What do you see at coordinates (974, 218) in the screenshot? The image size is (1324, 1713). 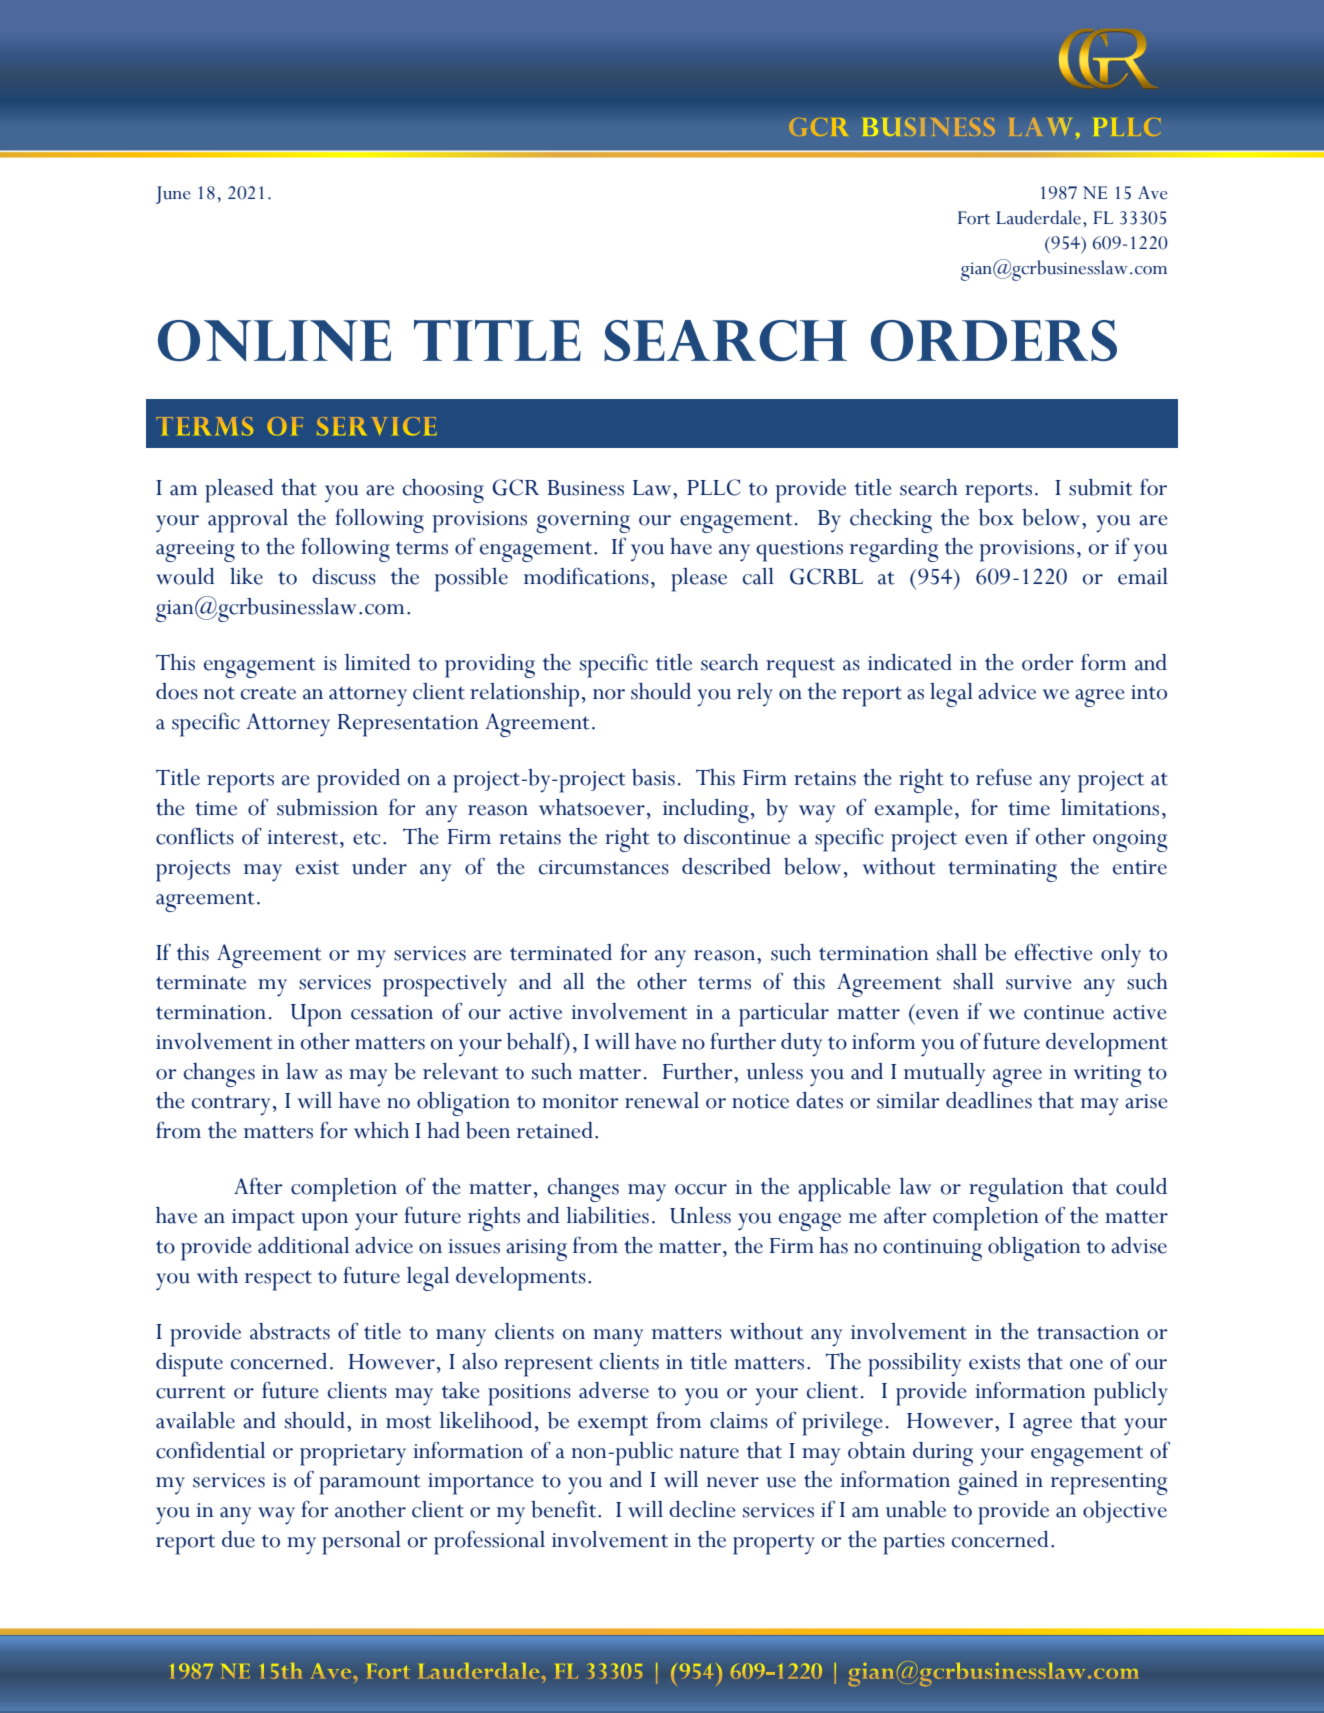 I see `Fort` at bounding box center [974, 218].
